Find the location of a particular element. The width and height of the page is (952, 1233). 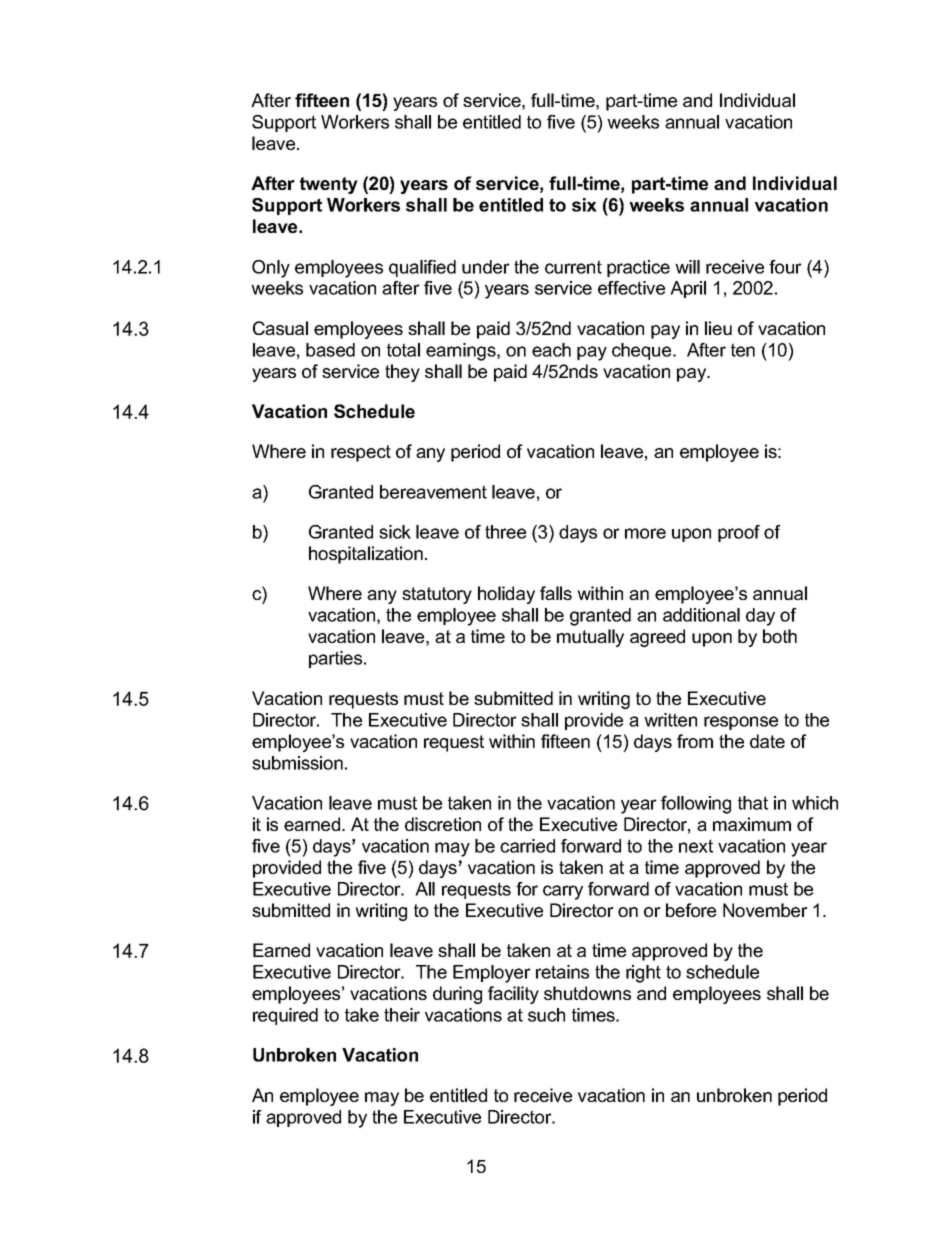

hospitalization is located at coordinates (366, 555).
